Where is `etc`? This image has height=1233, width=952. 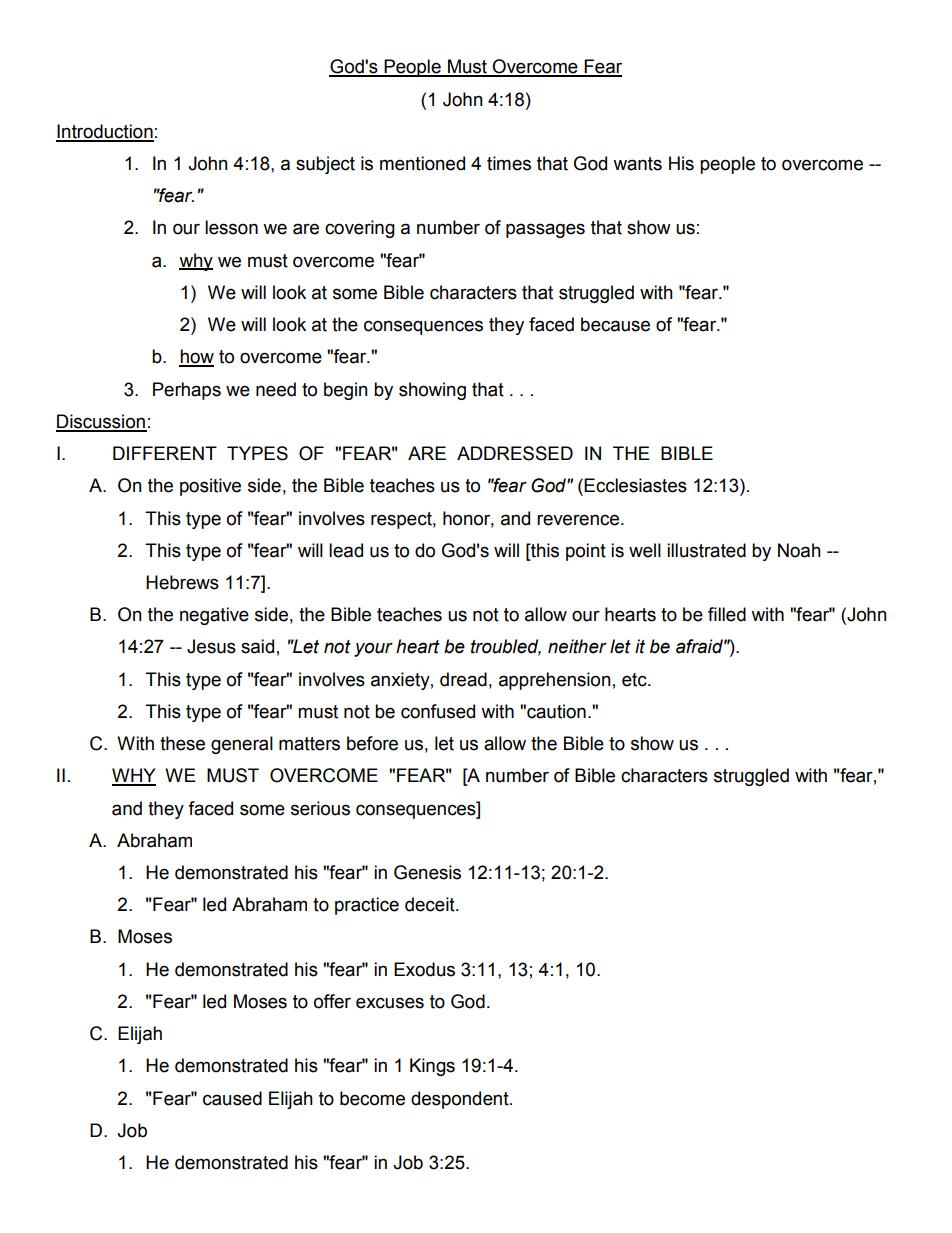
etc is located at coordinates (635, 680).
